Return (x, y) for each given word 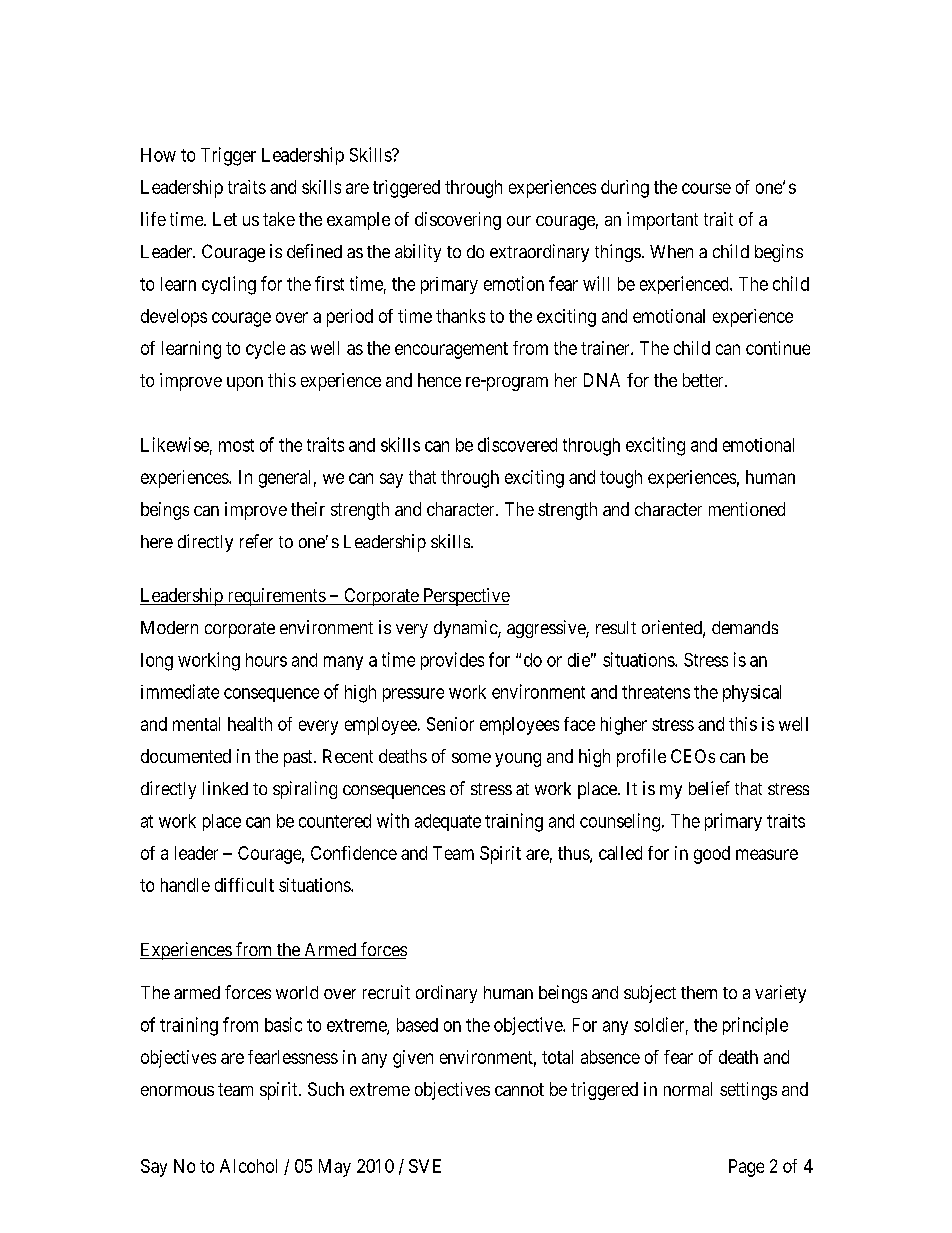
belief (709, 788)
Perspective (465, 597)
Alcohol (248, 1166)
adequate (448, 822)
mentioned (747, 509)
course (706, 188)
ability (418, 253)
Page (746, 1168)
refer (256, 541)
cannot (519, 1089)
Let (225, 219)
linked (225, 788)
